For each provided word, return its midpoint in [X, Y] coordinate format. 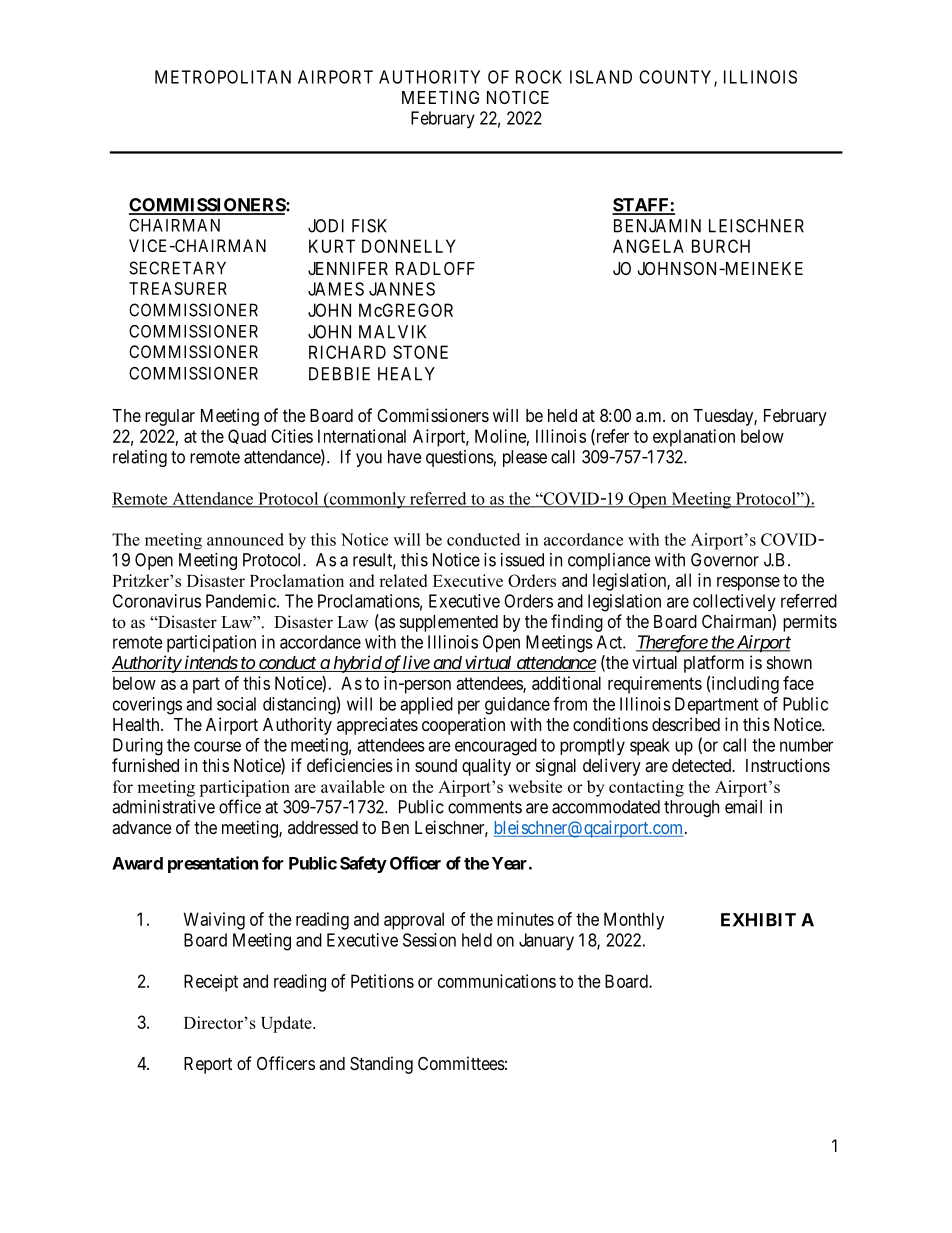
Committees [461, 1063]
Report [208, 1065]
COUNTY [677, 78]
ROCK [539, 77]
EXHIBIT [758, 920]
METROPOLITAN [223, 77]
